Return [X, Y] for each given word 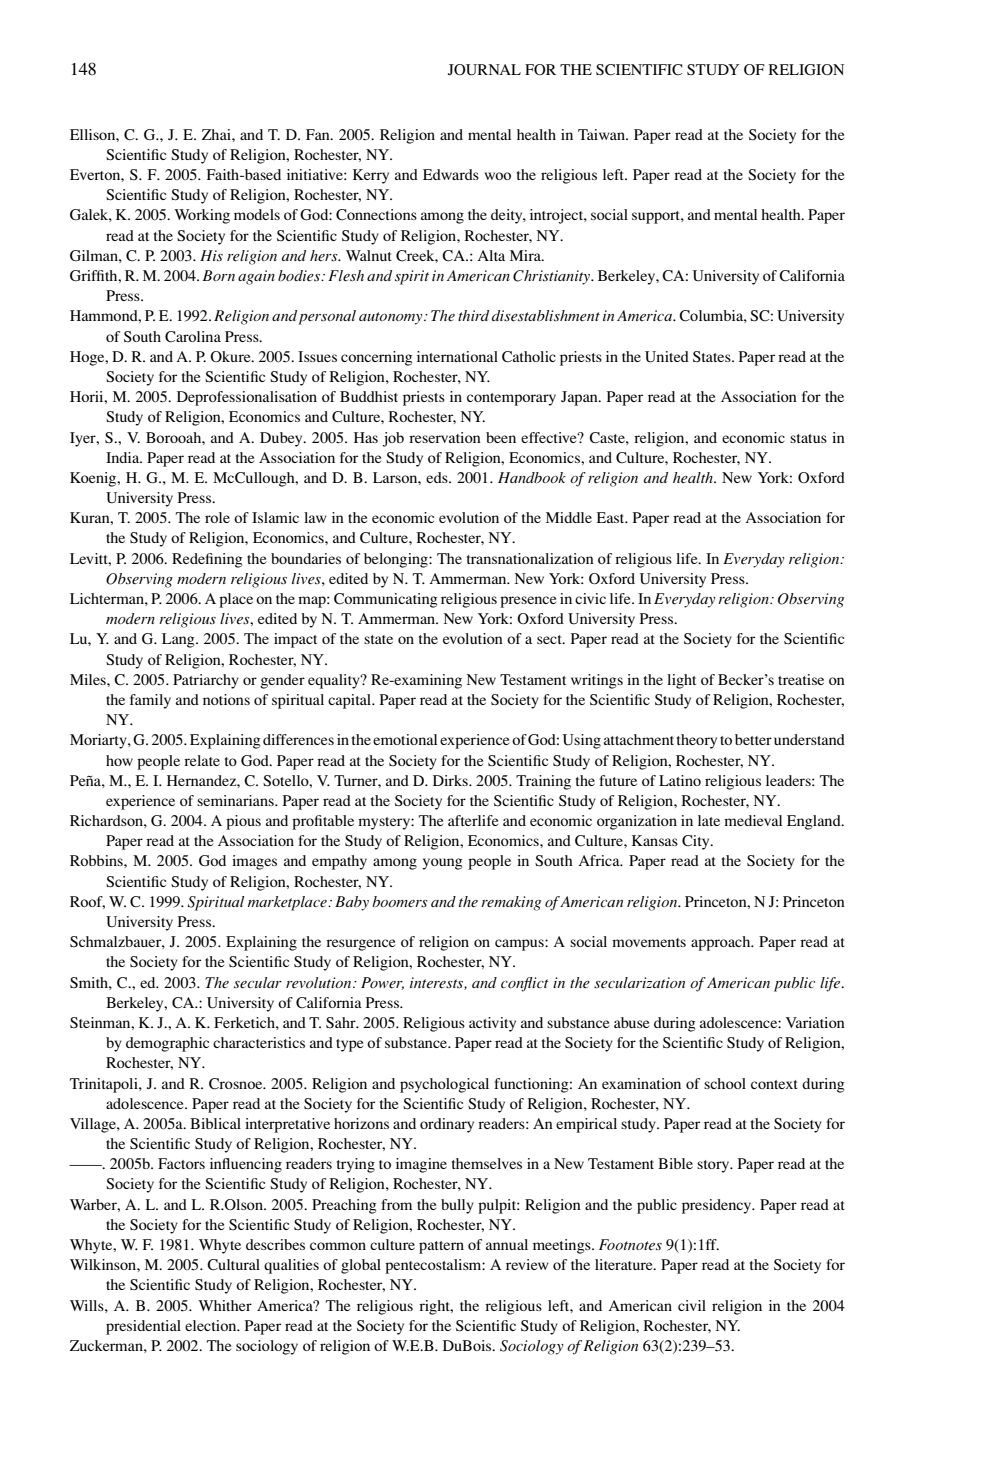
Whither [225, 1305]
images [254, 862]
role [217, 517]
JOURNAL [484, 70]
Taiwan [602, 134]
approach [722, 943]
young [442, 864]
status [808, 438]
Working [202, 216]
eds [438, 477]
